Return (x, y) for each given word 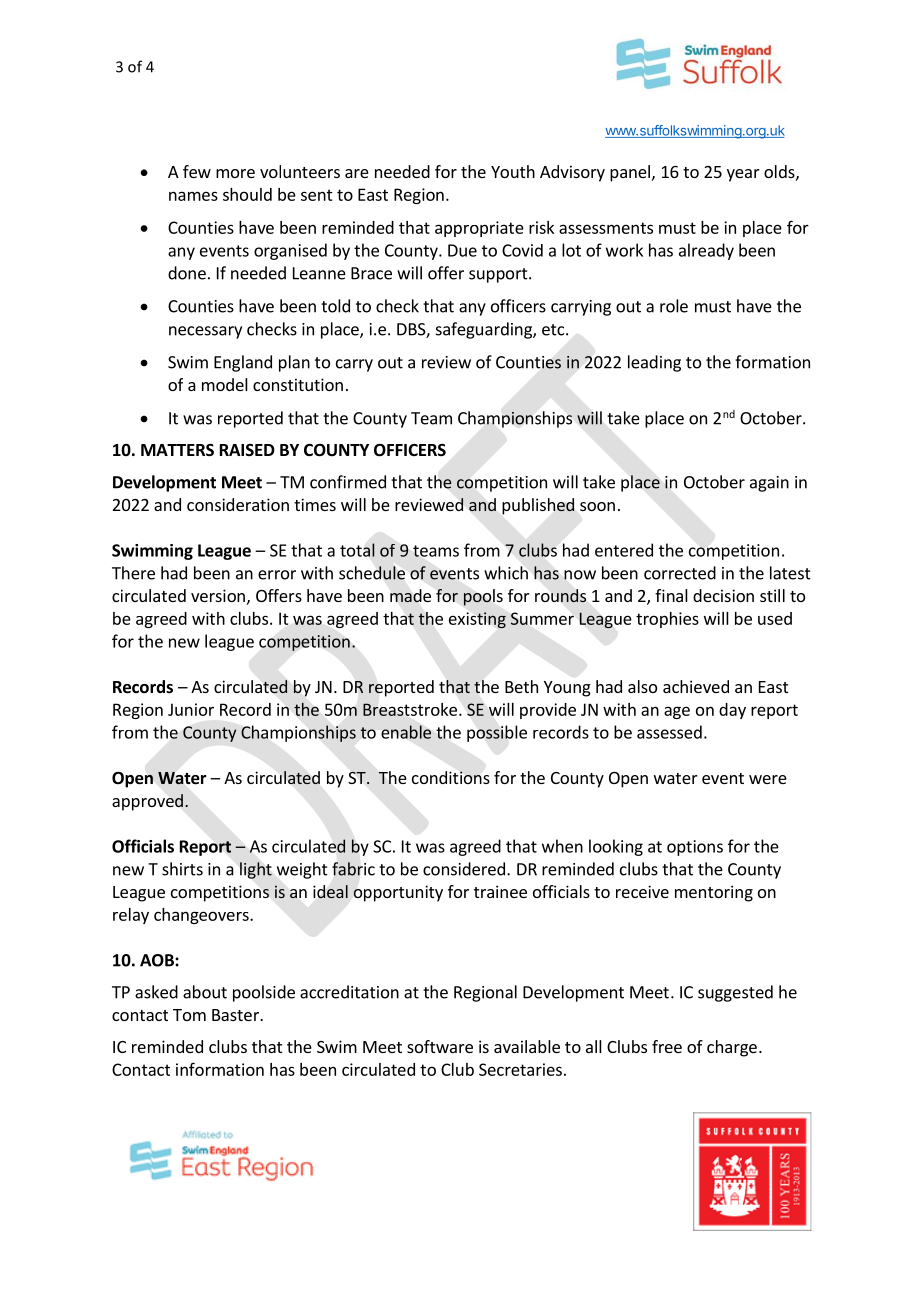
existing (477, 620)
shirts (182, 869)
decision (723, 595)
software (440, 1046)
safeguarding (485, 330)
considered (464, 869)
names (193, 196)
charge (732, 1048)
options (695, 848)
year (743, 175)
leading (654, 363)
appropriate (479, 229)
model (225, 384)
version (218, 595)
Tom (189, 1015)
